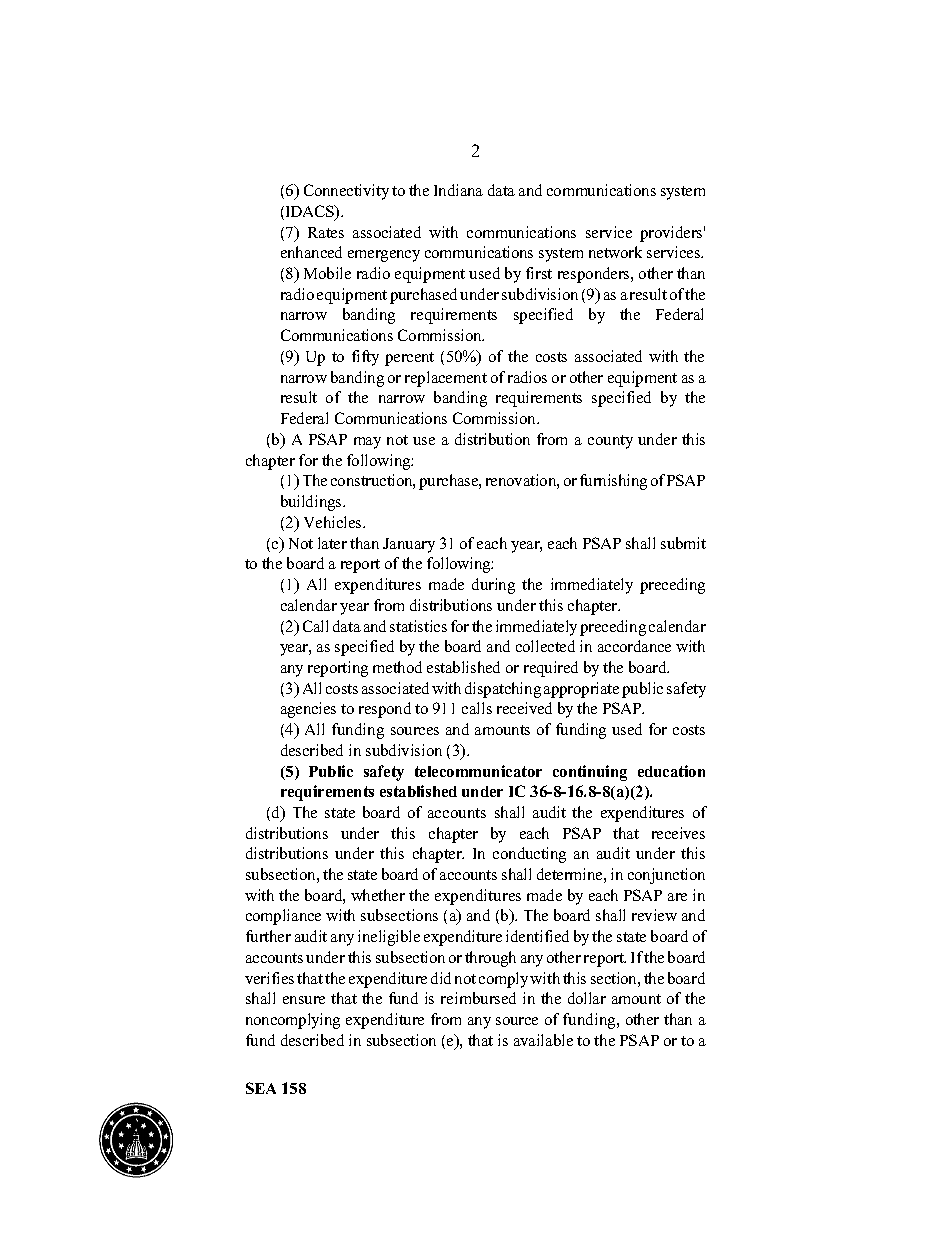 Image resolution: width=952 pixels, height=1233 pixels. I want to click on network, so click(615, 252).
